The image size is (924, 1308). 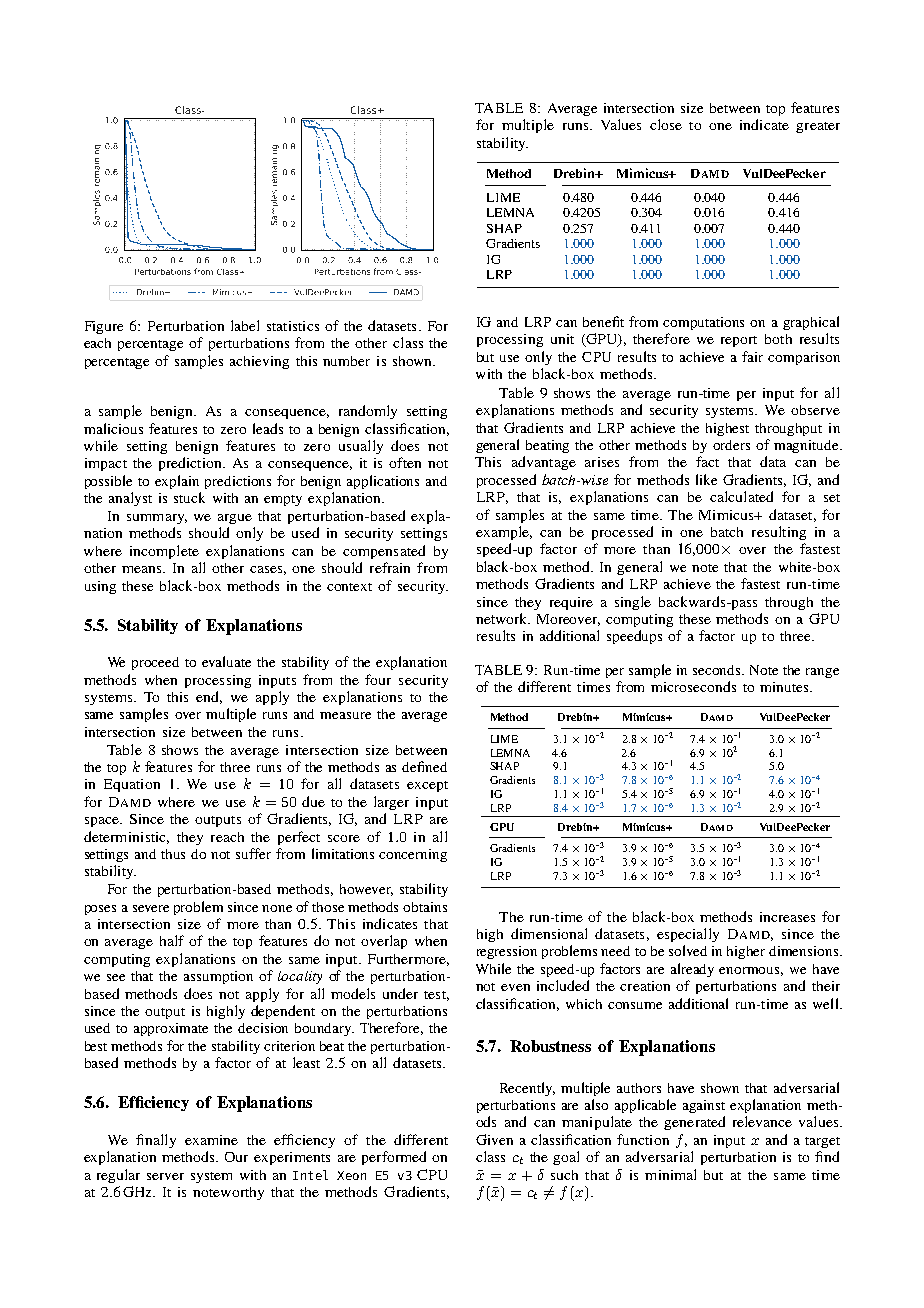 What do you see at coordinates (785, 687) in the image?
I see `minutes` at bounding box center [785, 687].
